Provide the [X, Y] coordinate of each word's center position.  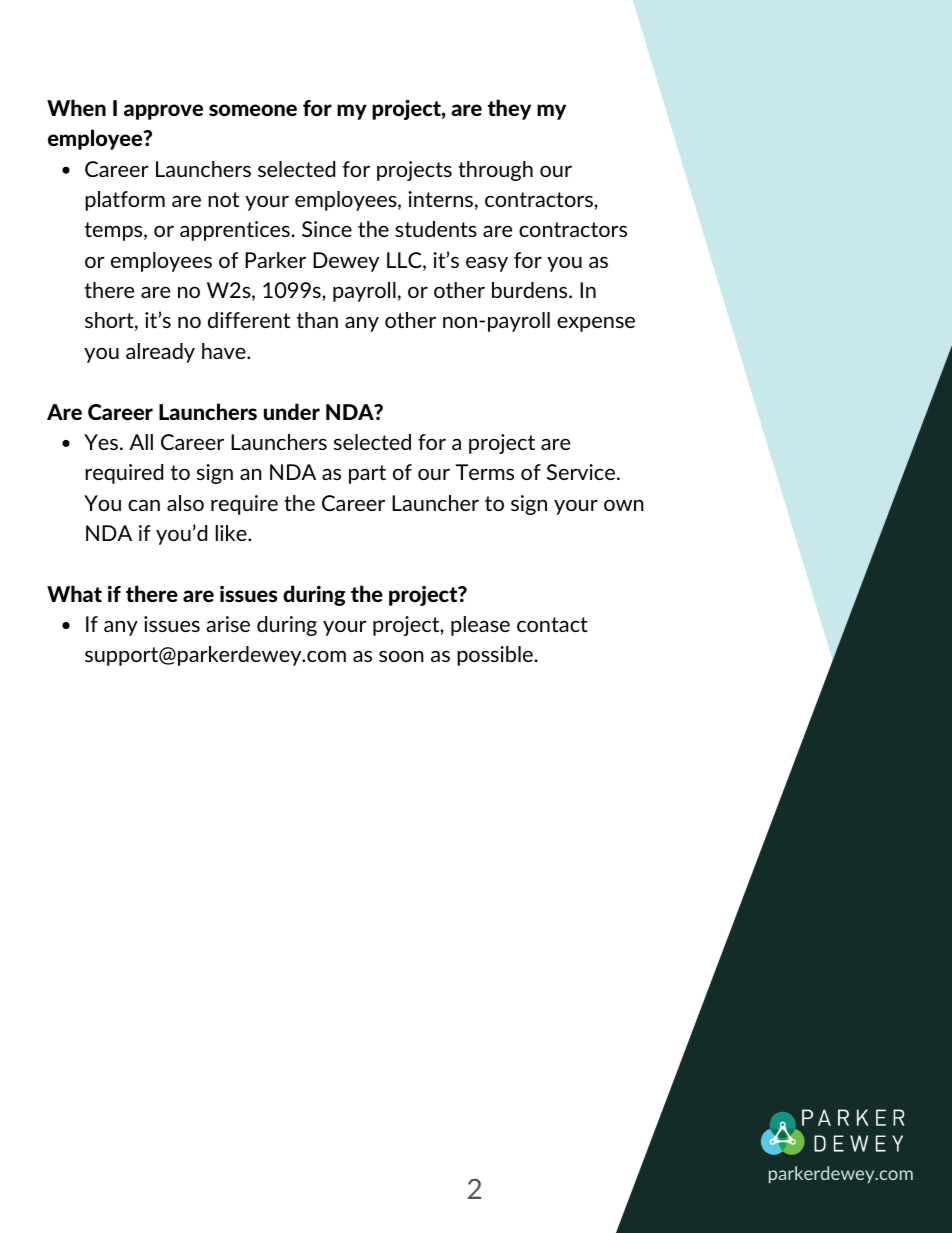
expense [596, 324]
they [509, 109]
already [160, 353]
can [144, 505]
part [367, 474]
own [624, 505]
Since [327, 229]
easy [487, 264]
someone [253, 110]
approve [163, 112]
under [292, 411]
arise [228, 624]
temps [115, 231]
